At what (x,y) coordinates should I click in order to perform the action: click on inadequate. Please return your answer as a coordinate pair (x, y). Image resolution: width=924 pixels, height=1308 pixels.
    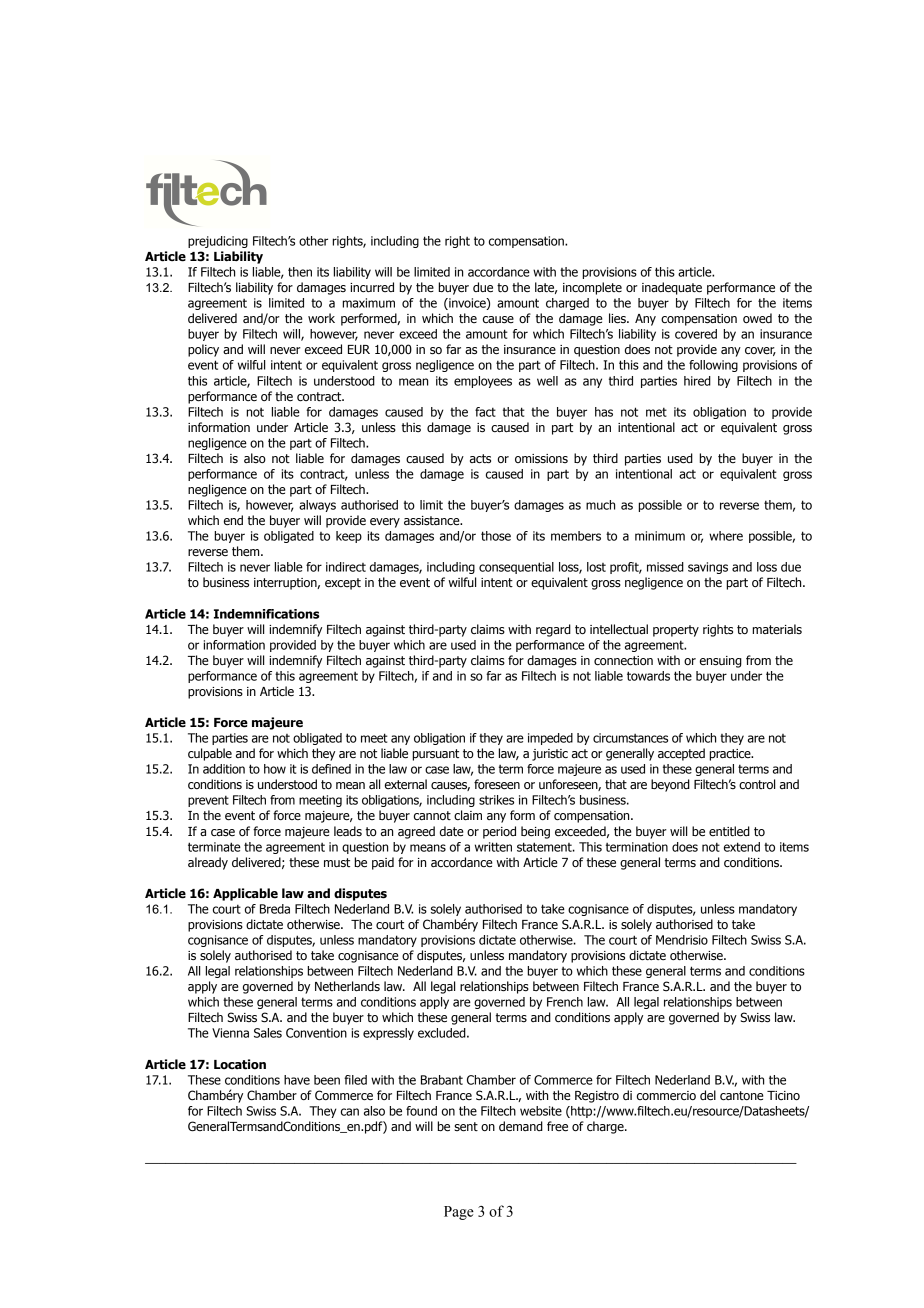
    Looking at the image, I should click on (672, 288).
